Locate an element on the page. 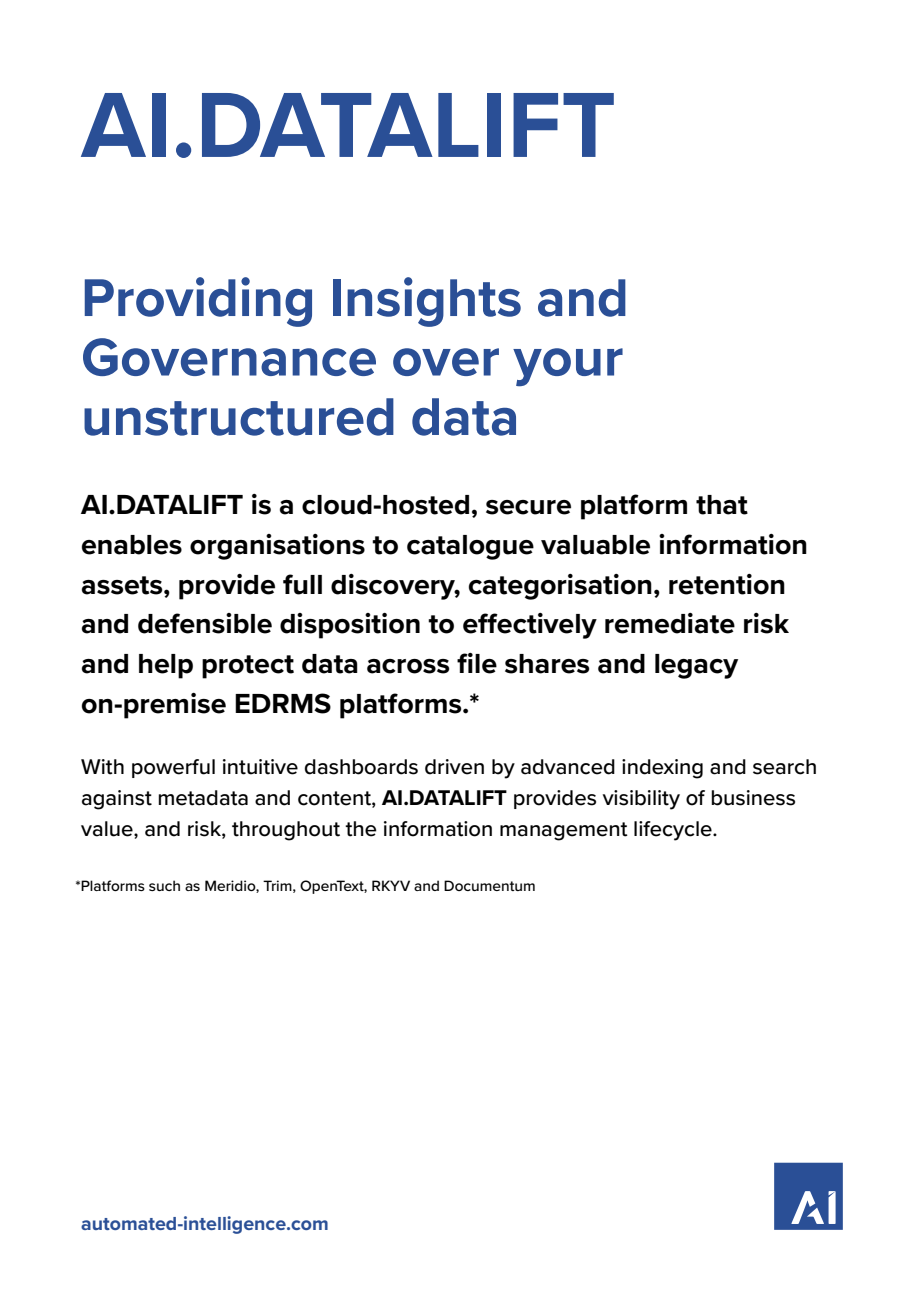 This document has width=924, height=1311. powerful is located at coordinates (173, 768).
